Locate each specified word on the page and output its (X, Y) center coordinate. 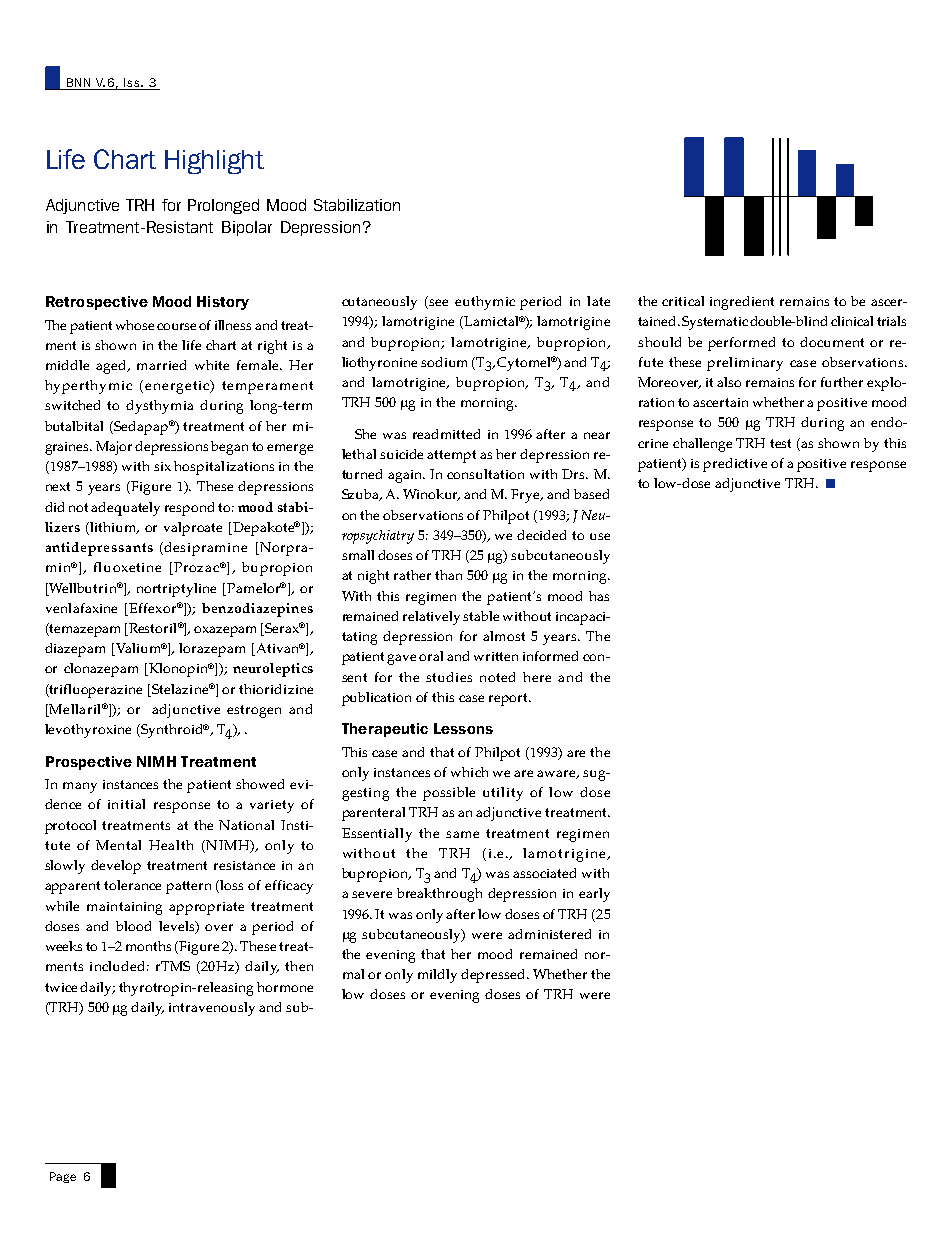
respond (189, 509)
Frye (526, 496)
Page (63, 1177)
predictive (735, 465)
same (462, 834)
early (594, 895)
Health (171, 845)
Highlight (214, 162)
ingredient (742, 303)
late (598, 301)
